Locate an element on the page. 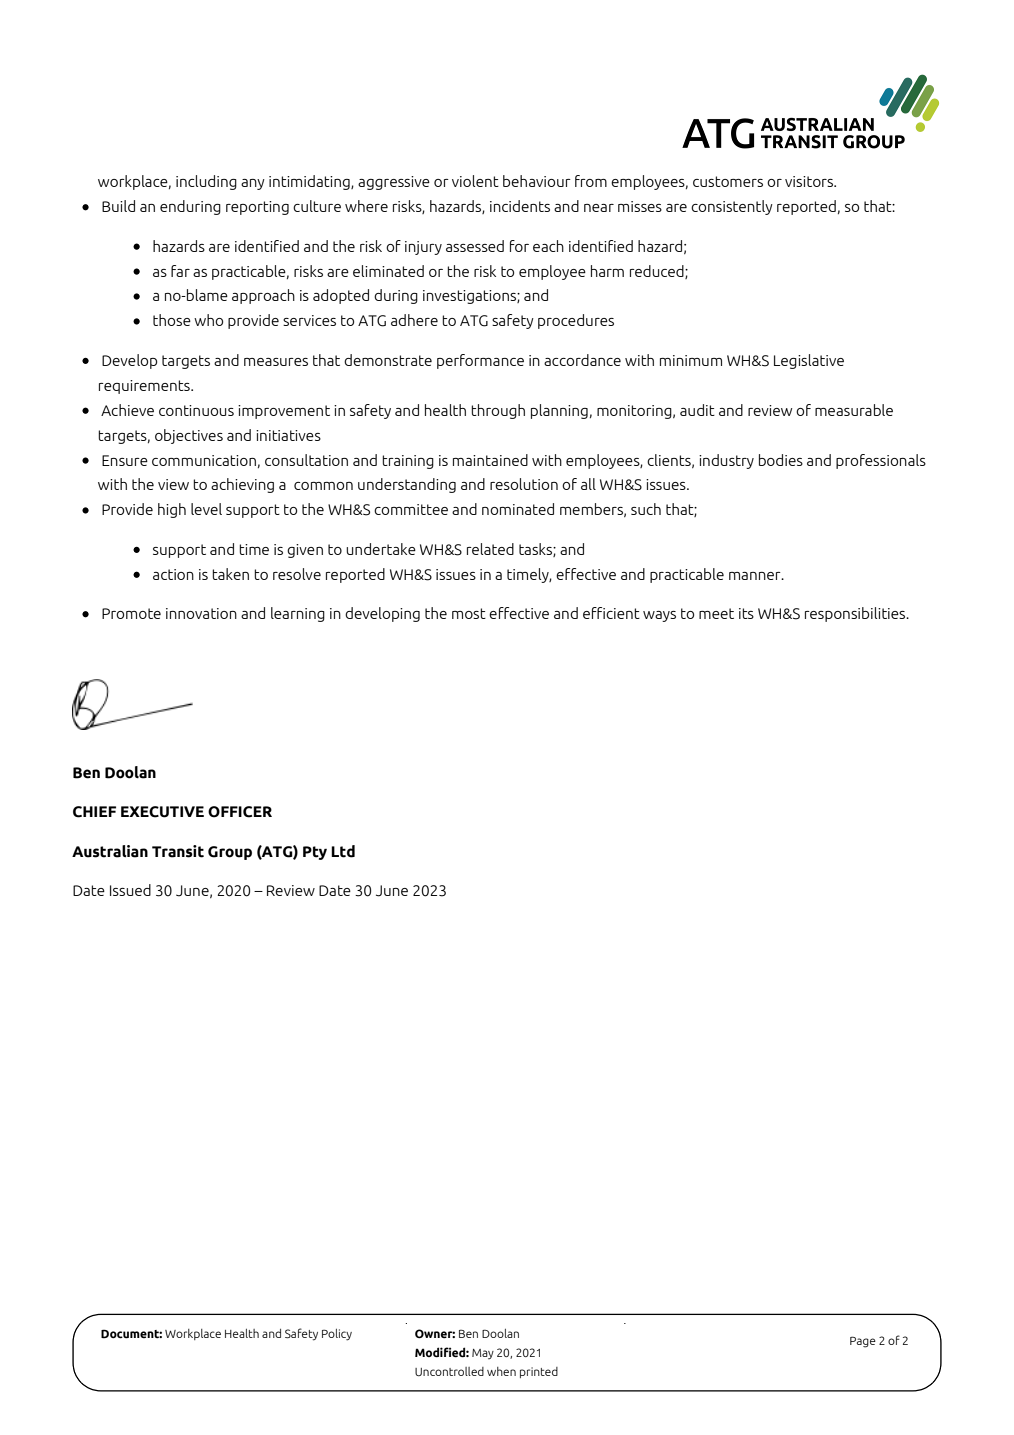  bodies is located at coordinates (781, 460).
